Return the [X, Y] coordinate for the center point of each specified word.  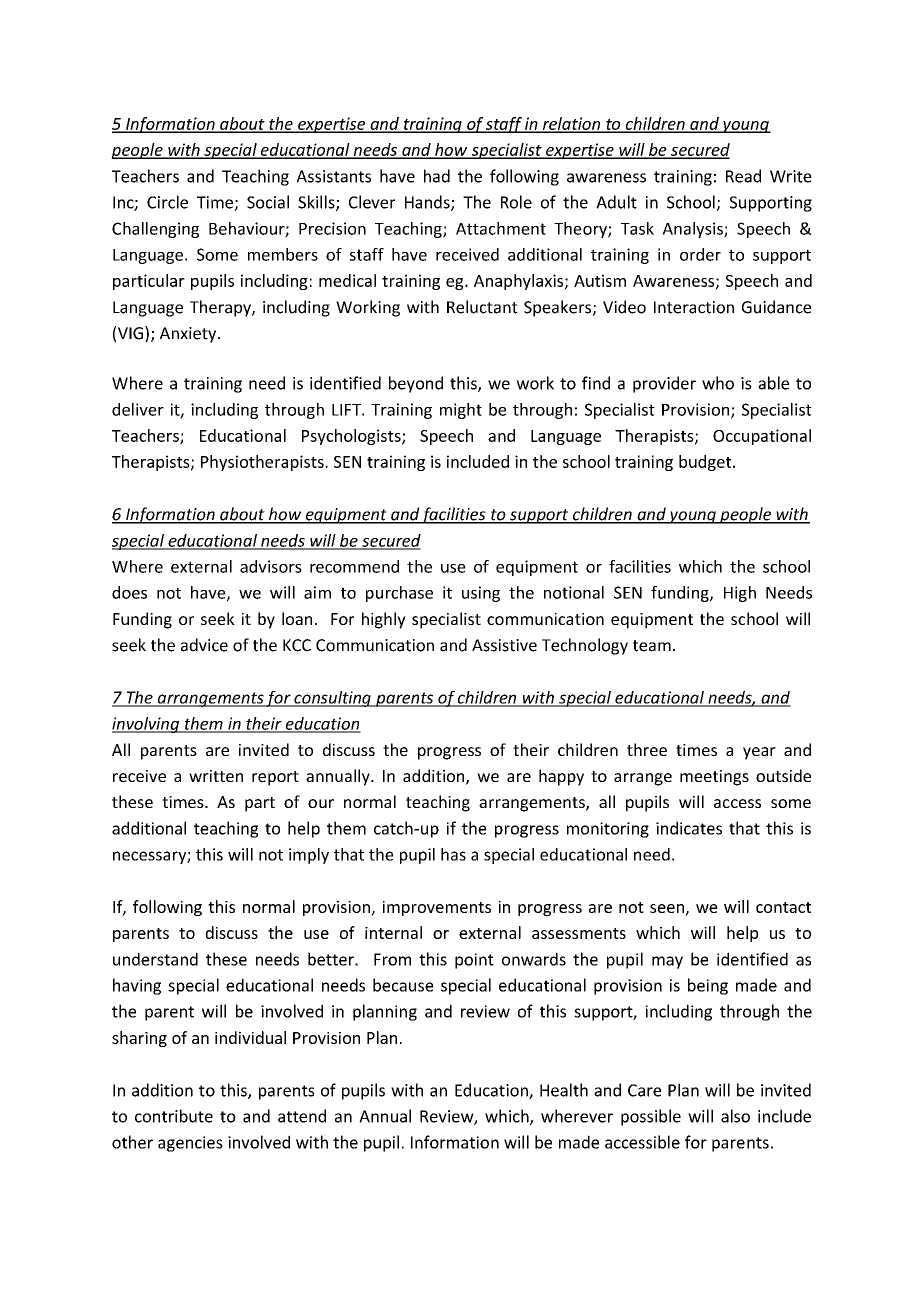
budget [706, 463]
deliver [138, 409]
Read [743, 176]
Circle [167, 202]
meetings [714, 778]
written [216, 776]
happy [561, 777]
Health [564, 1090]
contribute [174, 1116]
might [461, 411]
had [437, 176]
